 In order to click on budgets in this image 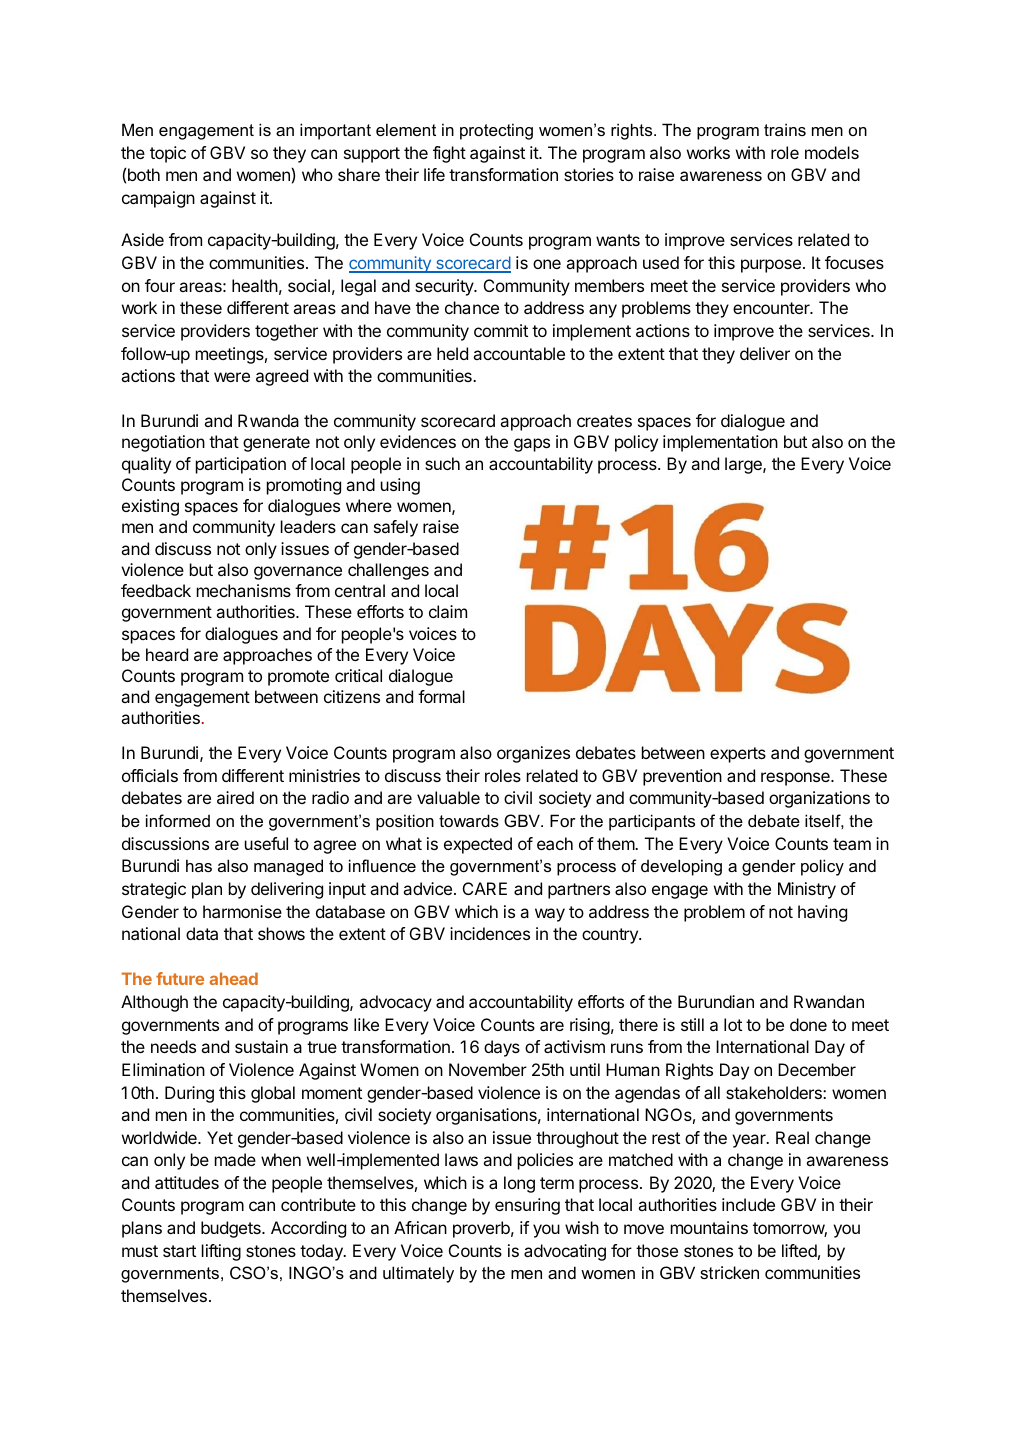, I will do `click(232, 1229)`.
